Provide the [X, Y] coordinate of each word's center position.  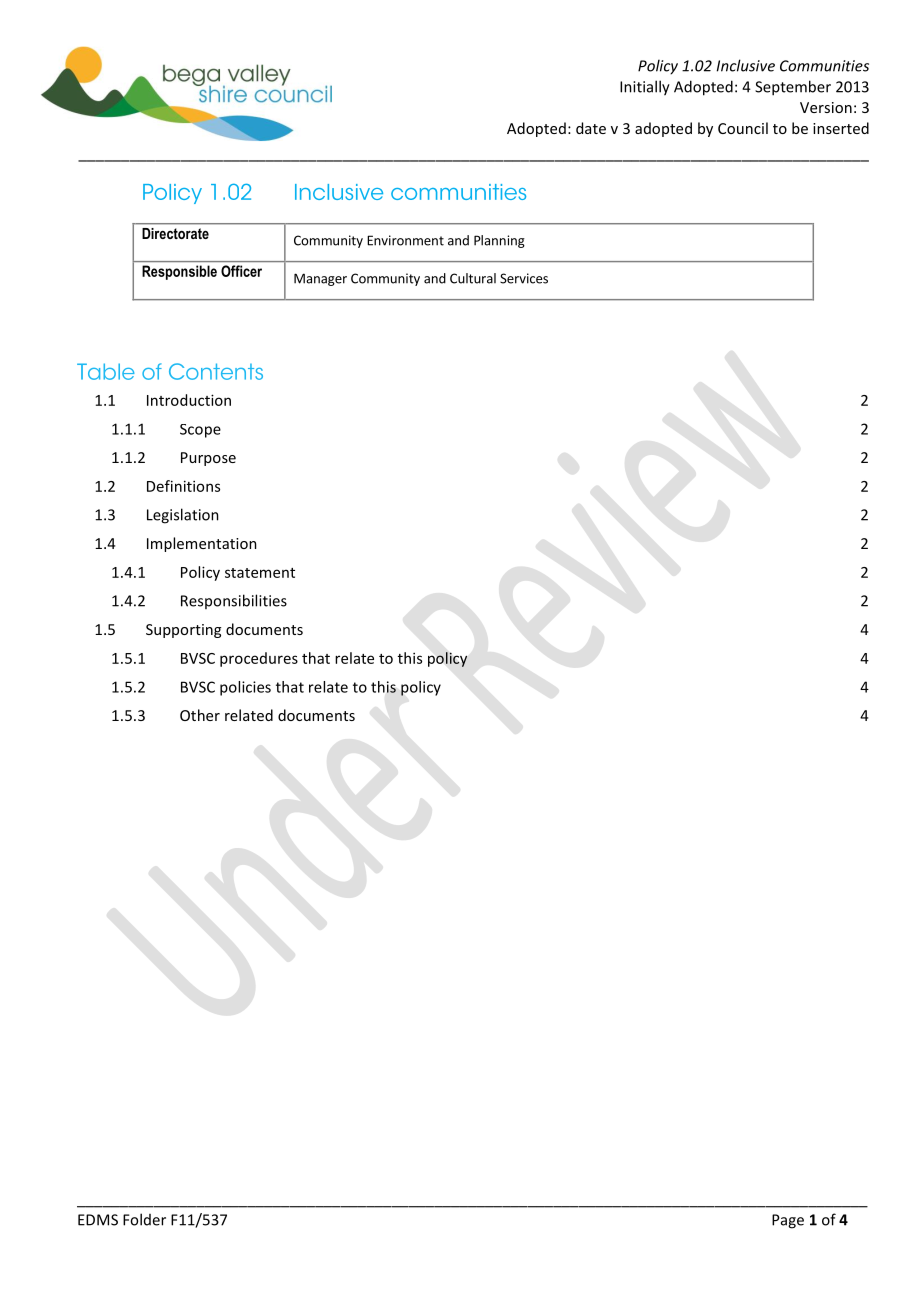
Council [743, 128]
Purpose [208, 459]
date [591, 128]
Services [524, 278]
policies [245, 688]
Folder [144, 1219]
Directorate [175, 233]
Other [200, 715]
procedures [259, 659]
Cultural [473, 278]
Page [788, 1221]
